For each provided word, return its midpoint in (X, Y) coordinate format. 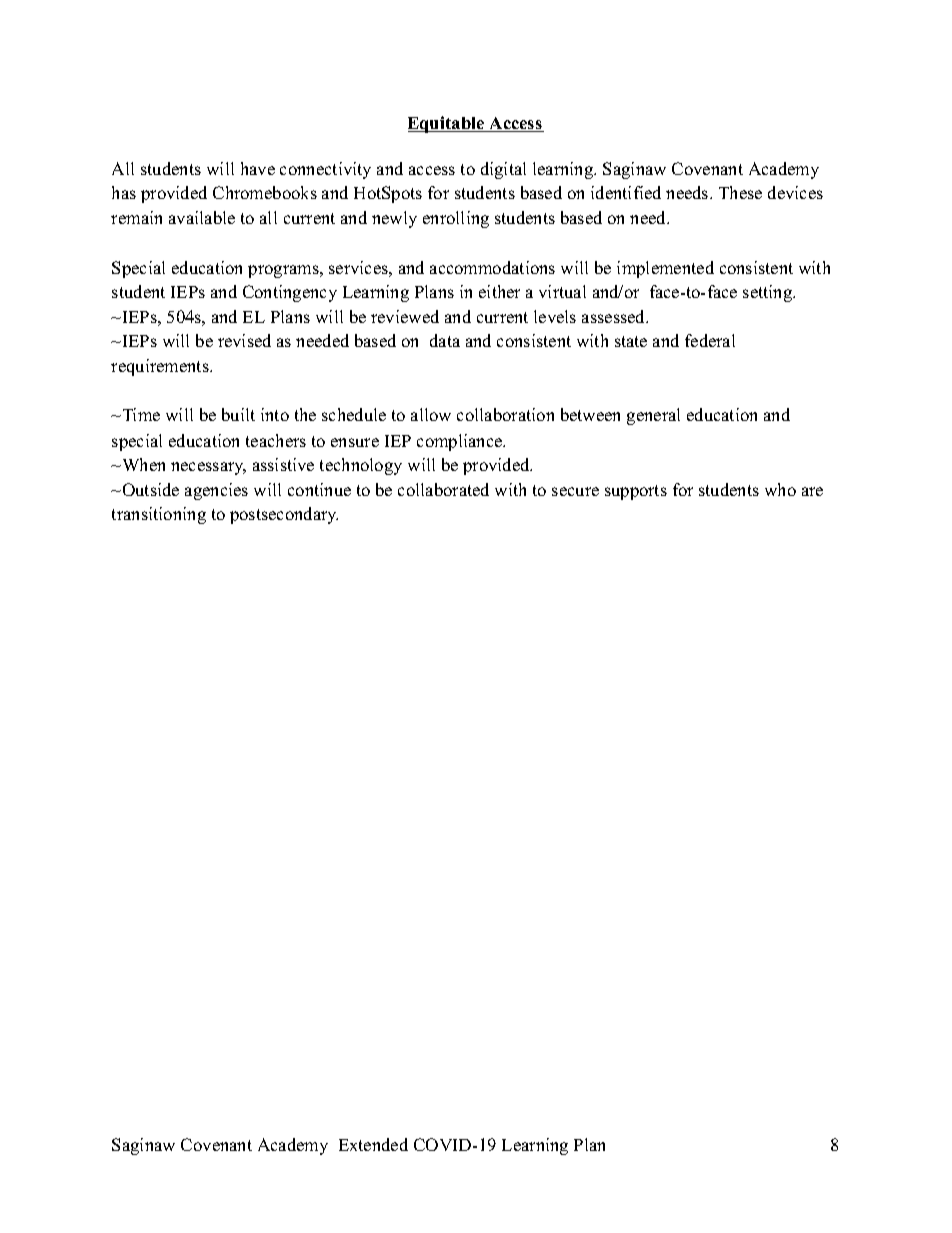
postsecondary (284, 515)
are (812, 491)
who (780, 489)
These (740, 192)
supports (636, 492)
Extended (373, 1144)
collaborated (443, 489)
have (258, 168)
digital (503, 170)
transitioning (159, 515)
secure (575, 491)
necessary (208, 468)
